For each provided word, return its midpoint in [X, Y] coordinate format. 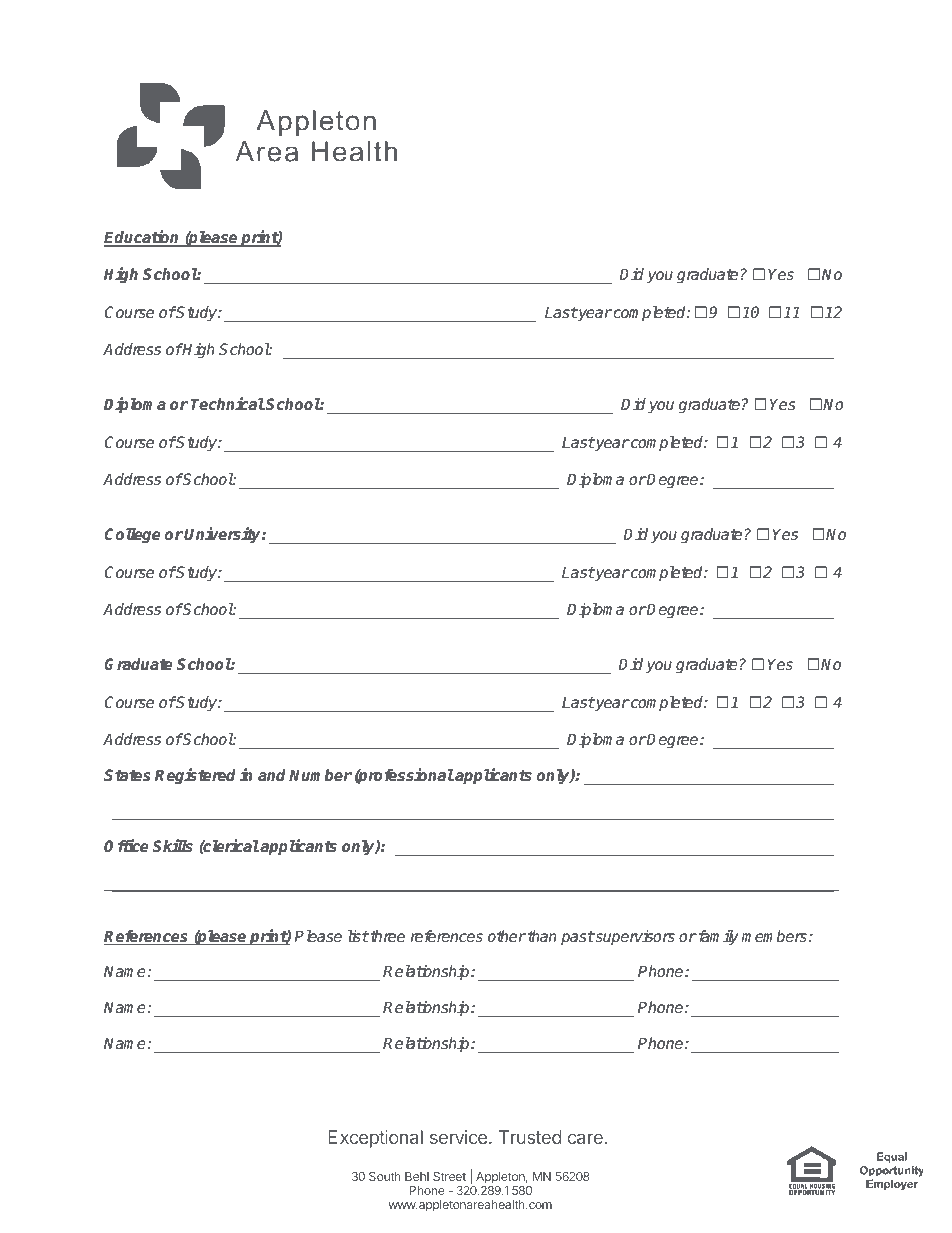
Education [143, 238]
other [507, 936]
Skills [172, 846]
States [127, 775]
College [133, 535]
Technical [227, 404]
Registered [195, 776]
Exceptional [375, 1139]
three [388, 936]
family [717, 938]
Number [320, 775]
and [272, 775]
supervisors [634, 937]
